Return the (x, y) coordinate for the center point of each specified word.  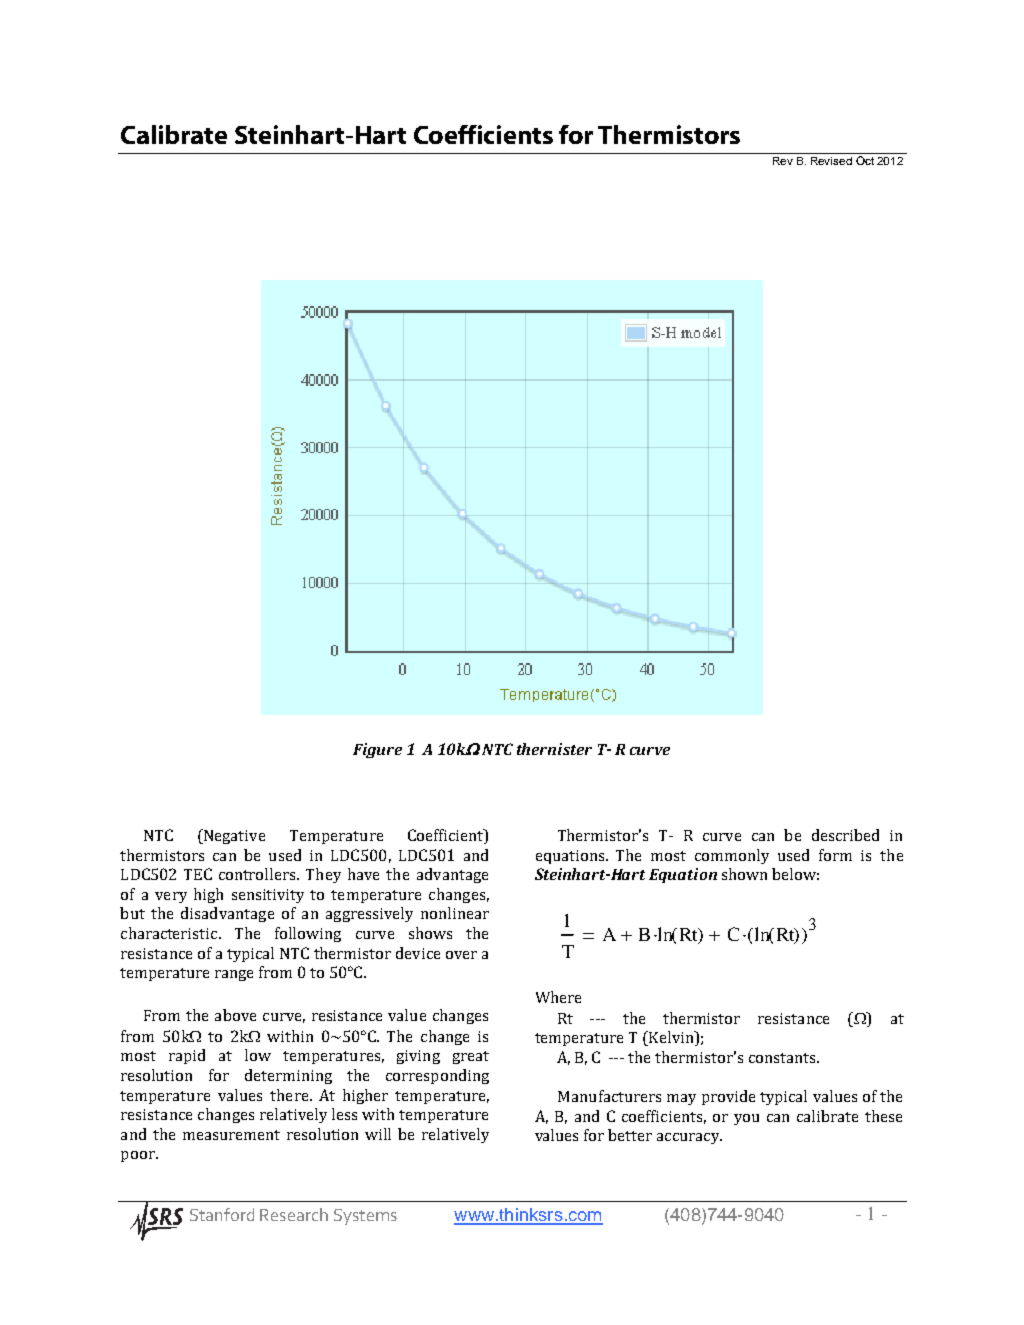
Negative (233, 836)
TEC (198, 874)
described (845, 835)
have (363, 874)
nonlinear (455, 913)
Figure (377, 750)
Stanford (222, 1214)
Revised (831, 161)
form (835, 855)
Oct (865, 159)
